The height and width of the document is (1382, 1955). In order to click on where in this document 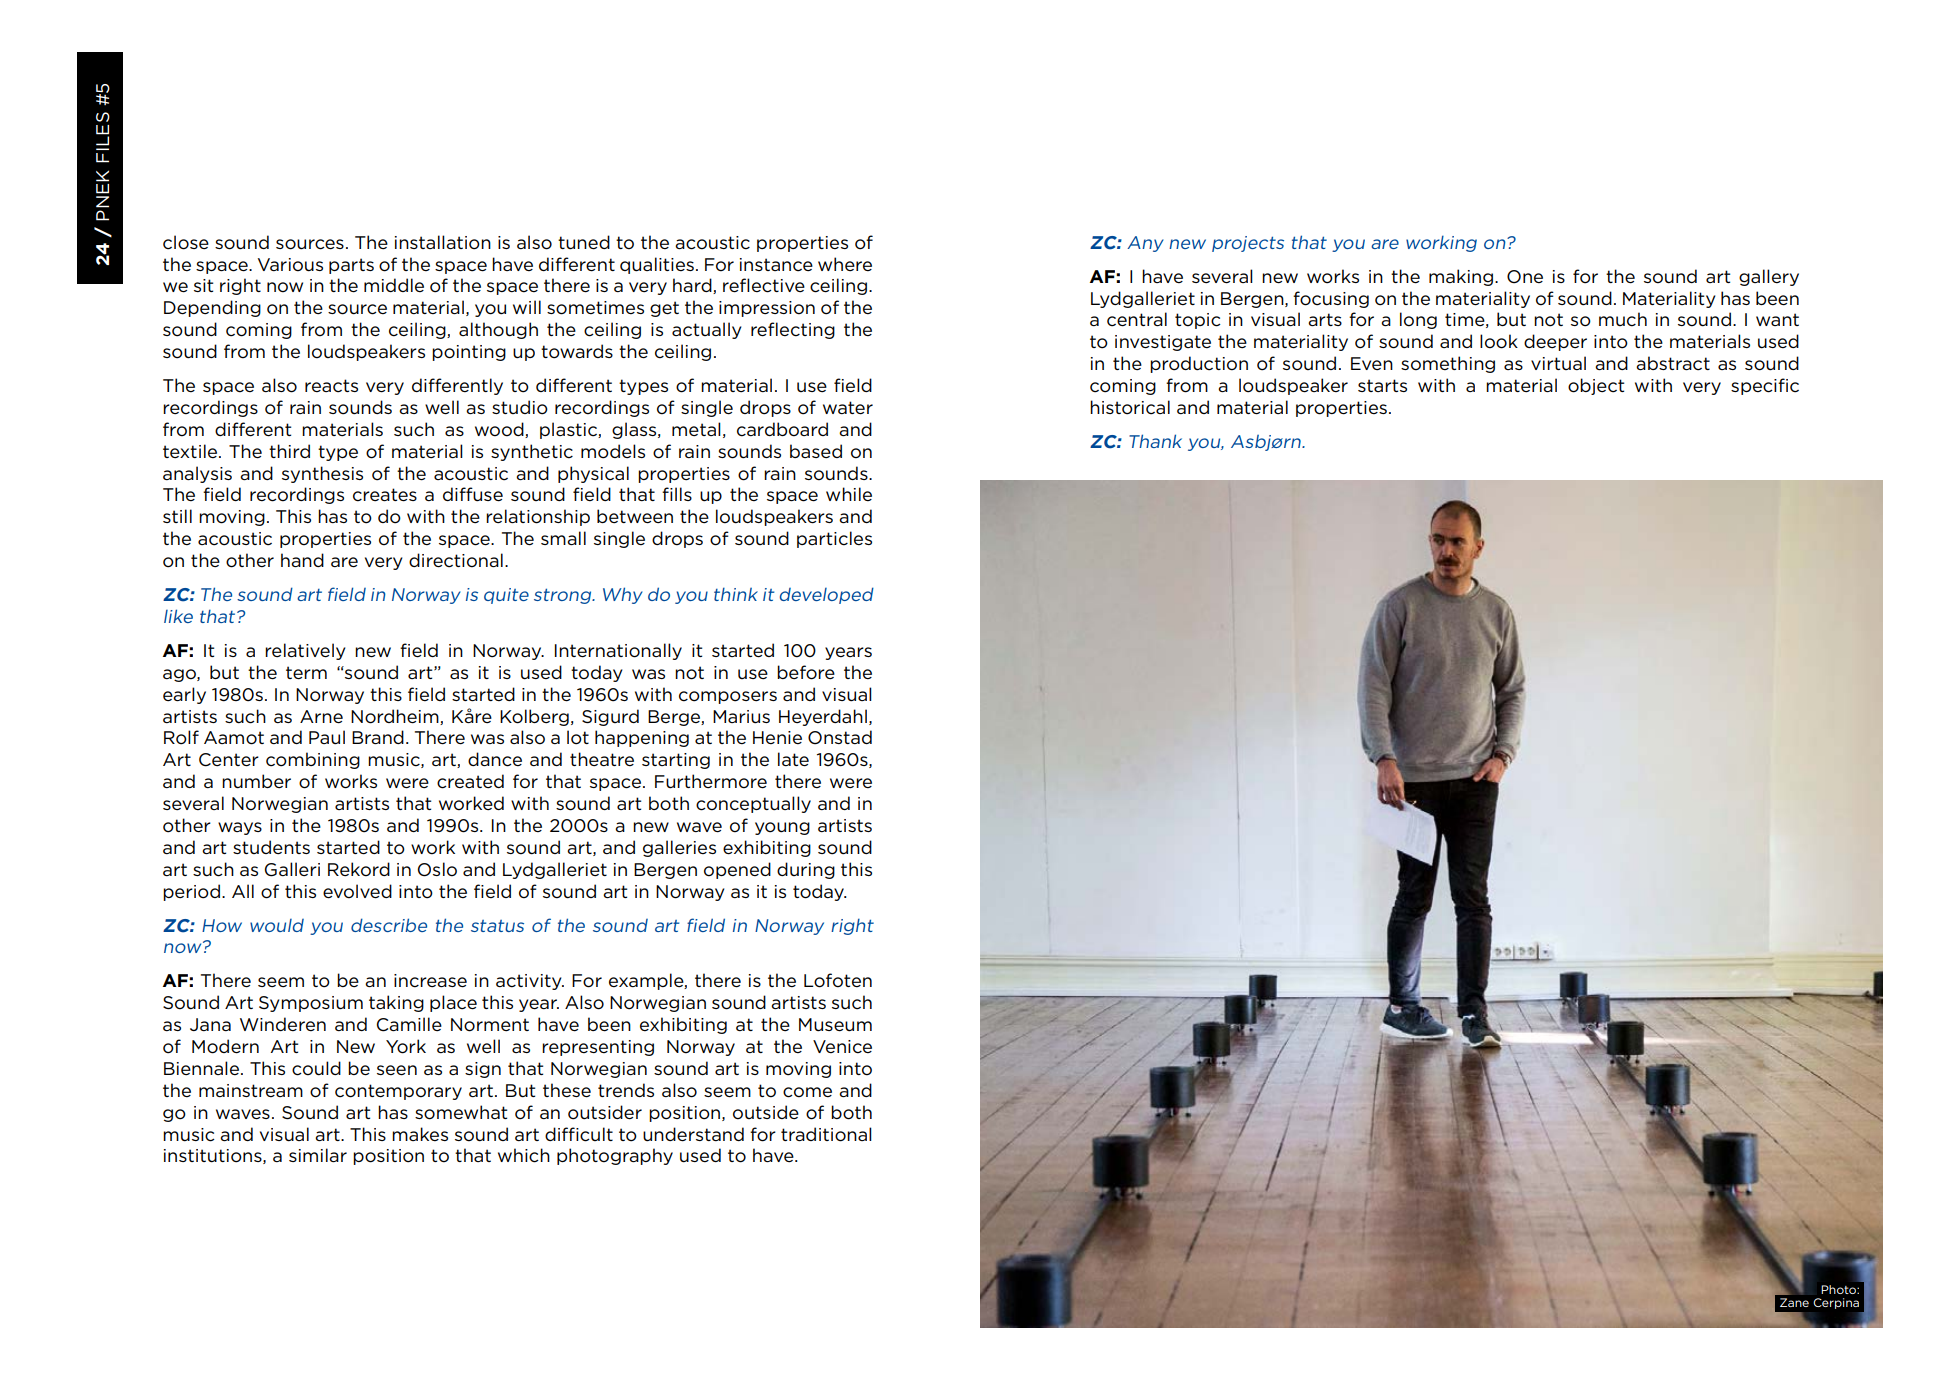, I will do `click(845, 264)`.
